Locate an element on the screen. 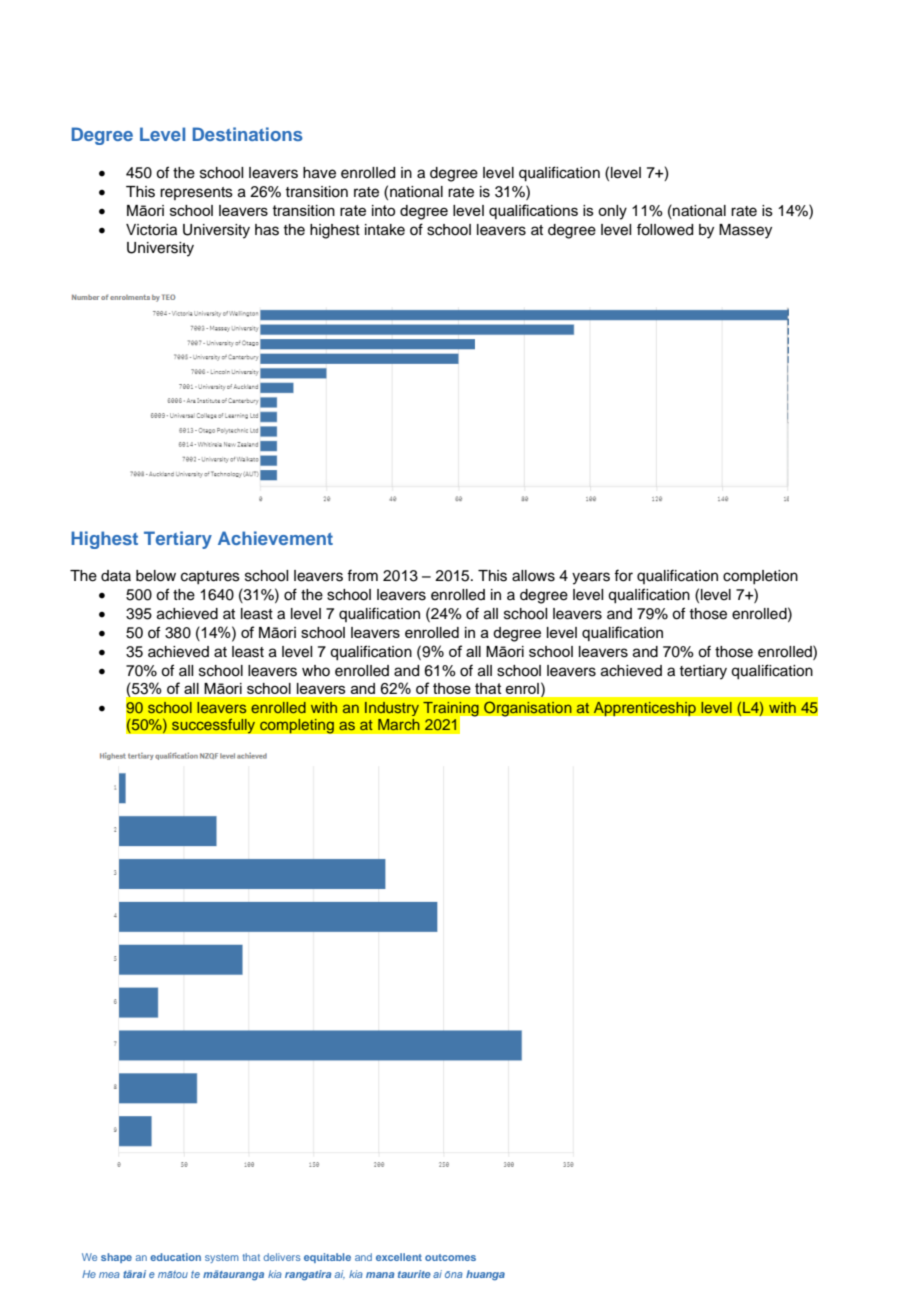 The width and height of the screenshot is (924, 1308). Apprenticeship is located at coordinates (644, 708).
